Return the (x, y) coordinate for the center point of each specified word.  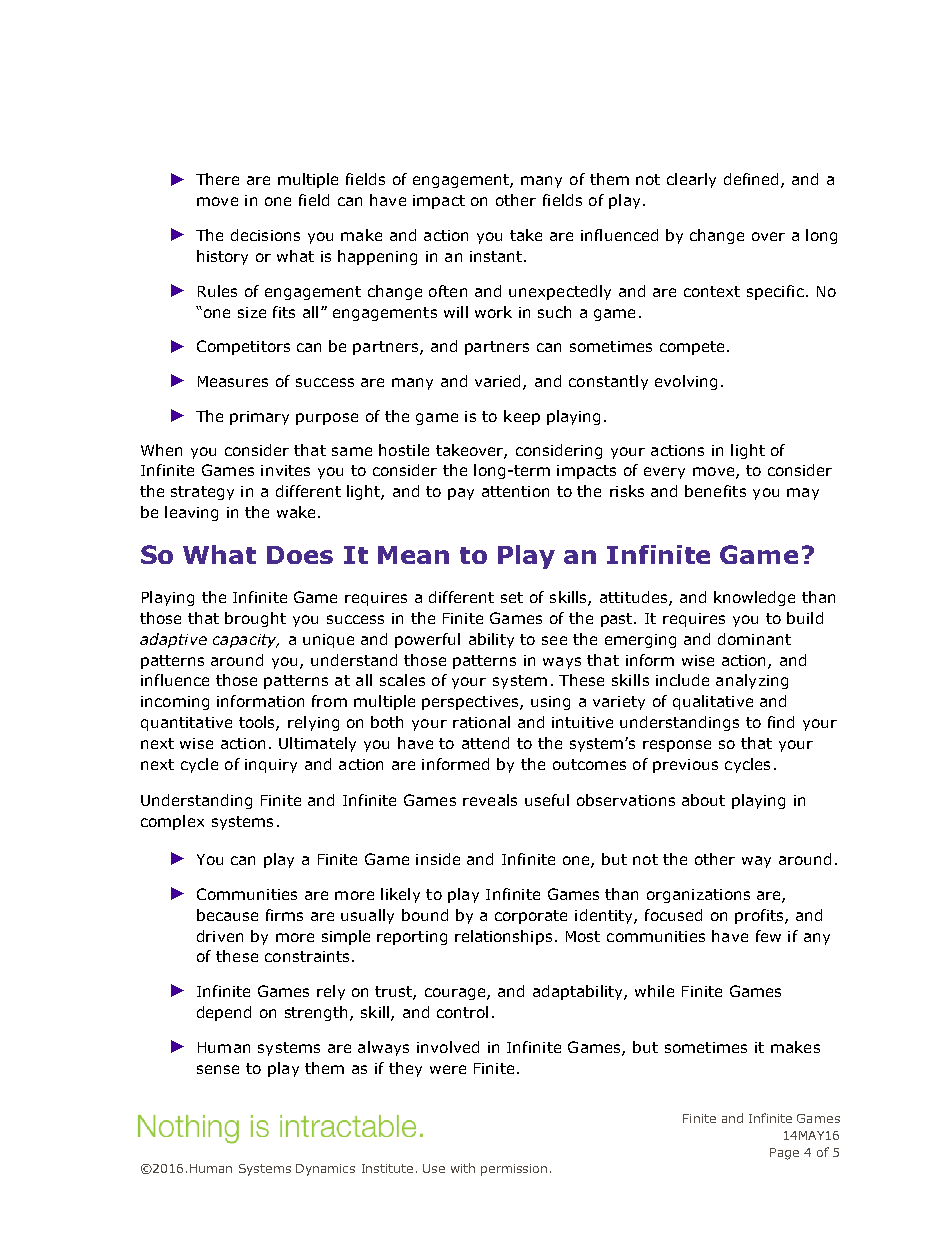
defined (751, 179)
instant (497, 256)
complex (172, 822)
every (664, 473)
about (703, 800)
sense (218, 1069)
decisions (265, 235)
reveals (490, 800)
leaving (191, 513)
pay (461, 494)
